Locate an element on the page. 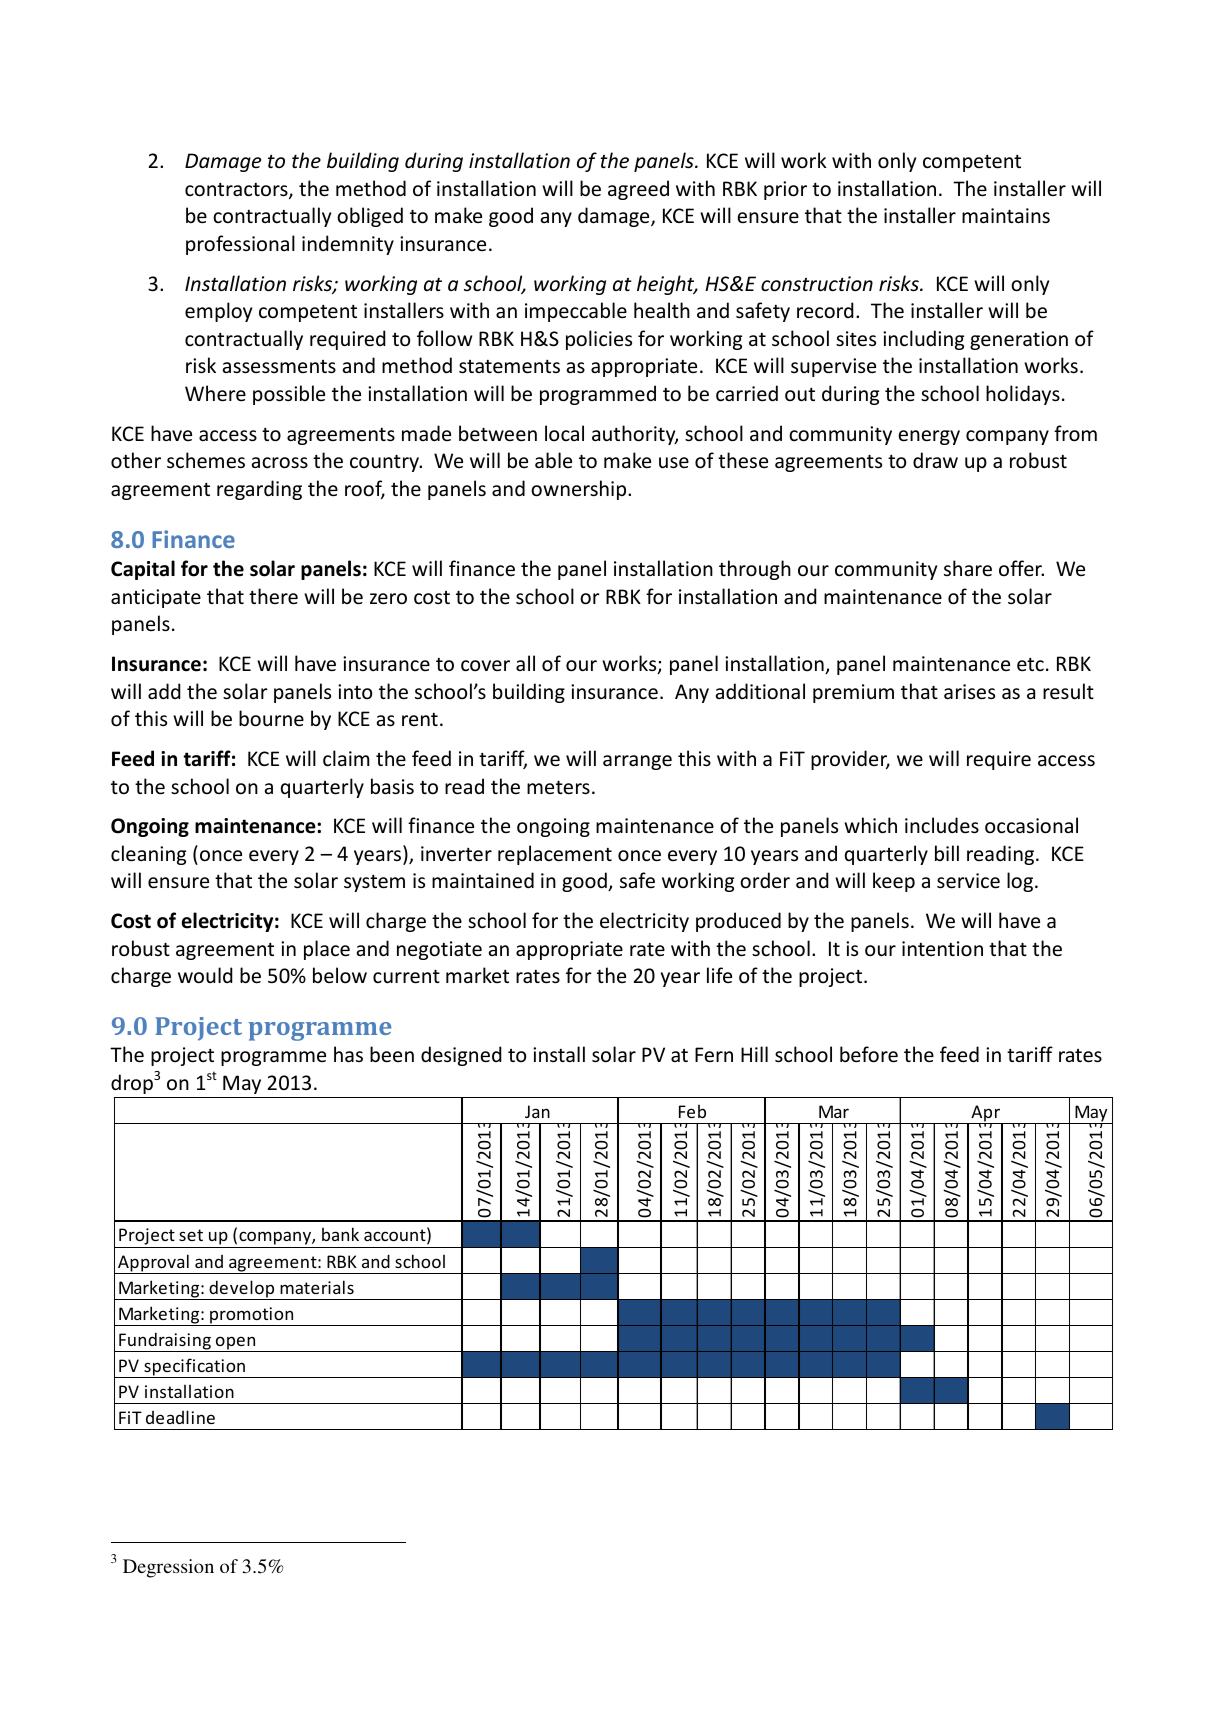 The height and width of the document is (1726, 1220). Jan is located at coordinates (537, 1111).
